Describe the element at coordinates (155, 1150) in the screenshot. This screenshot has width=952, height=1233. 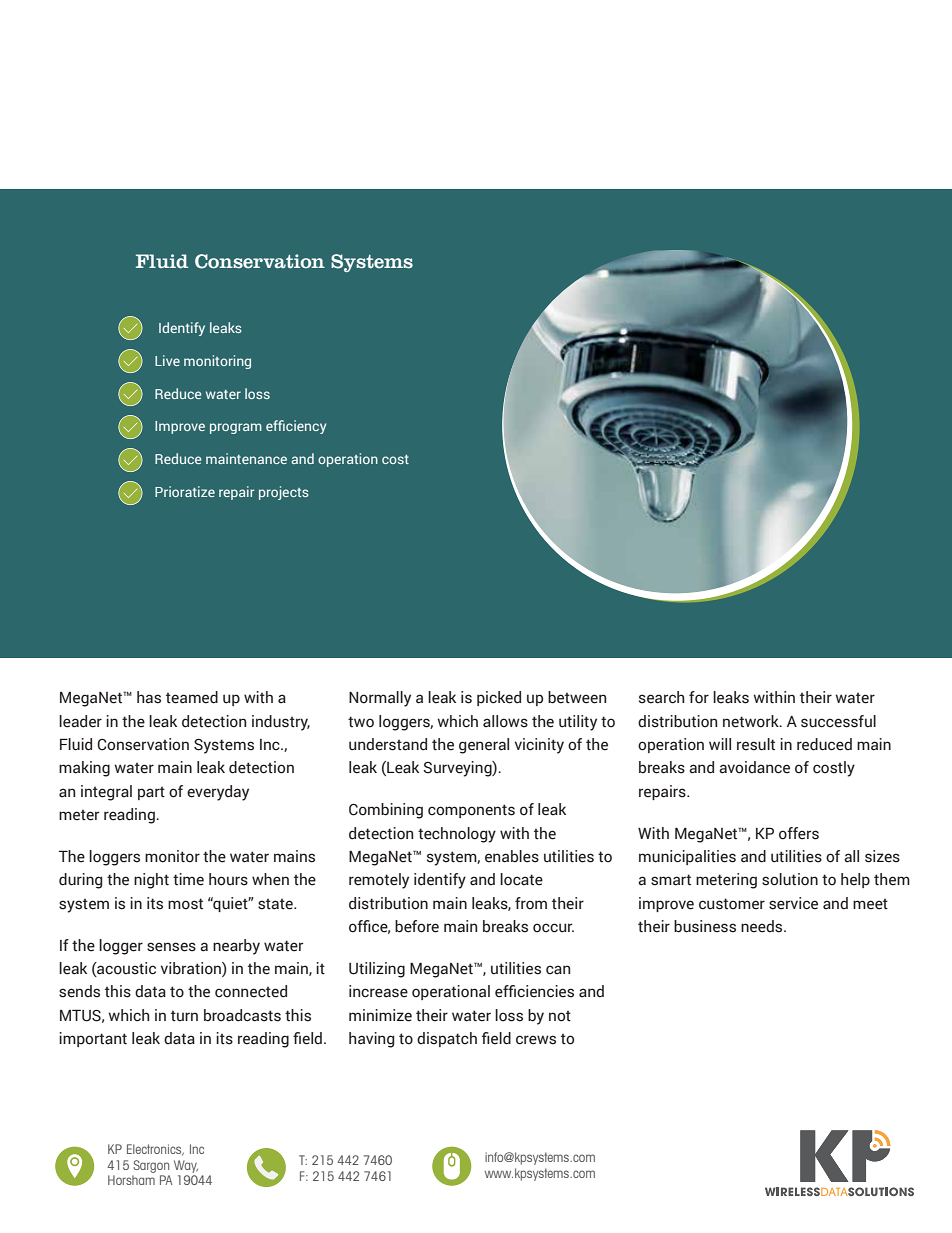
I see `Electronics` at that location.
